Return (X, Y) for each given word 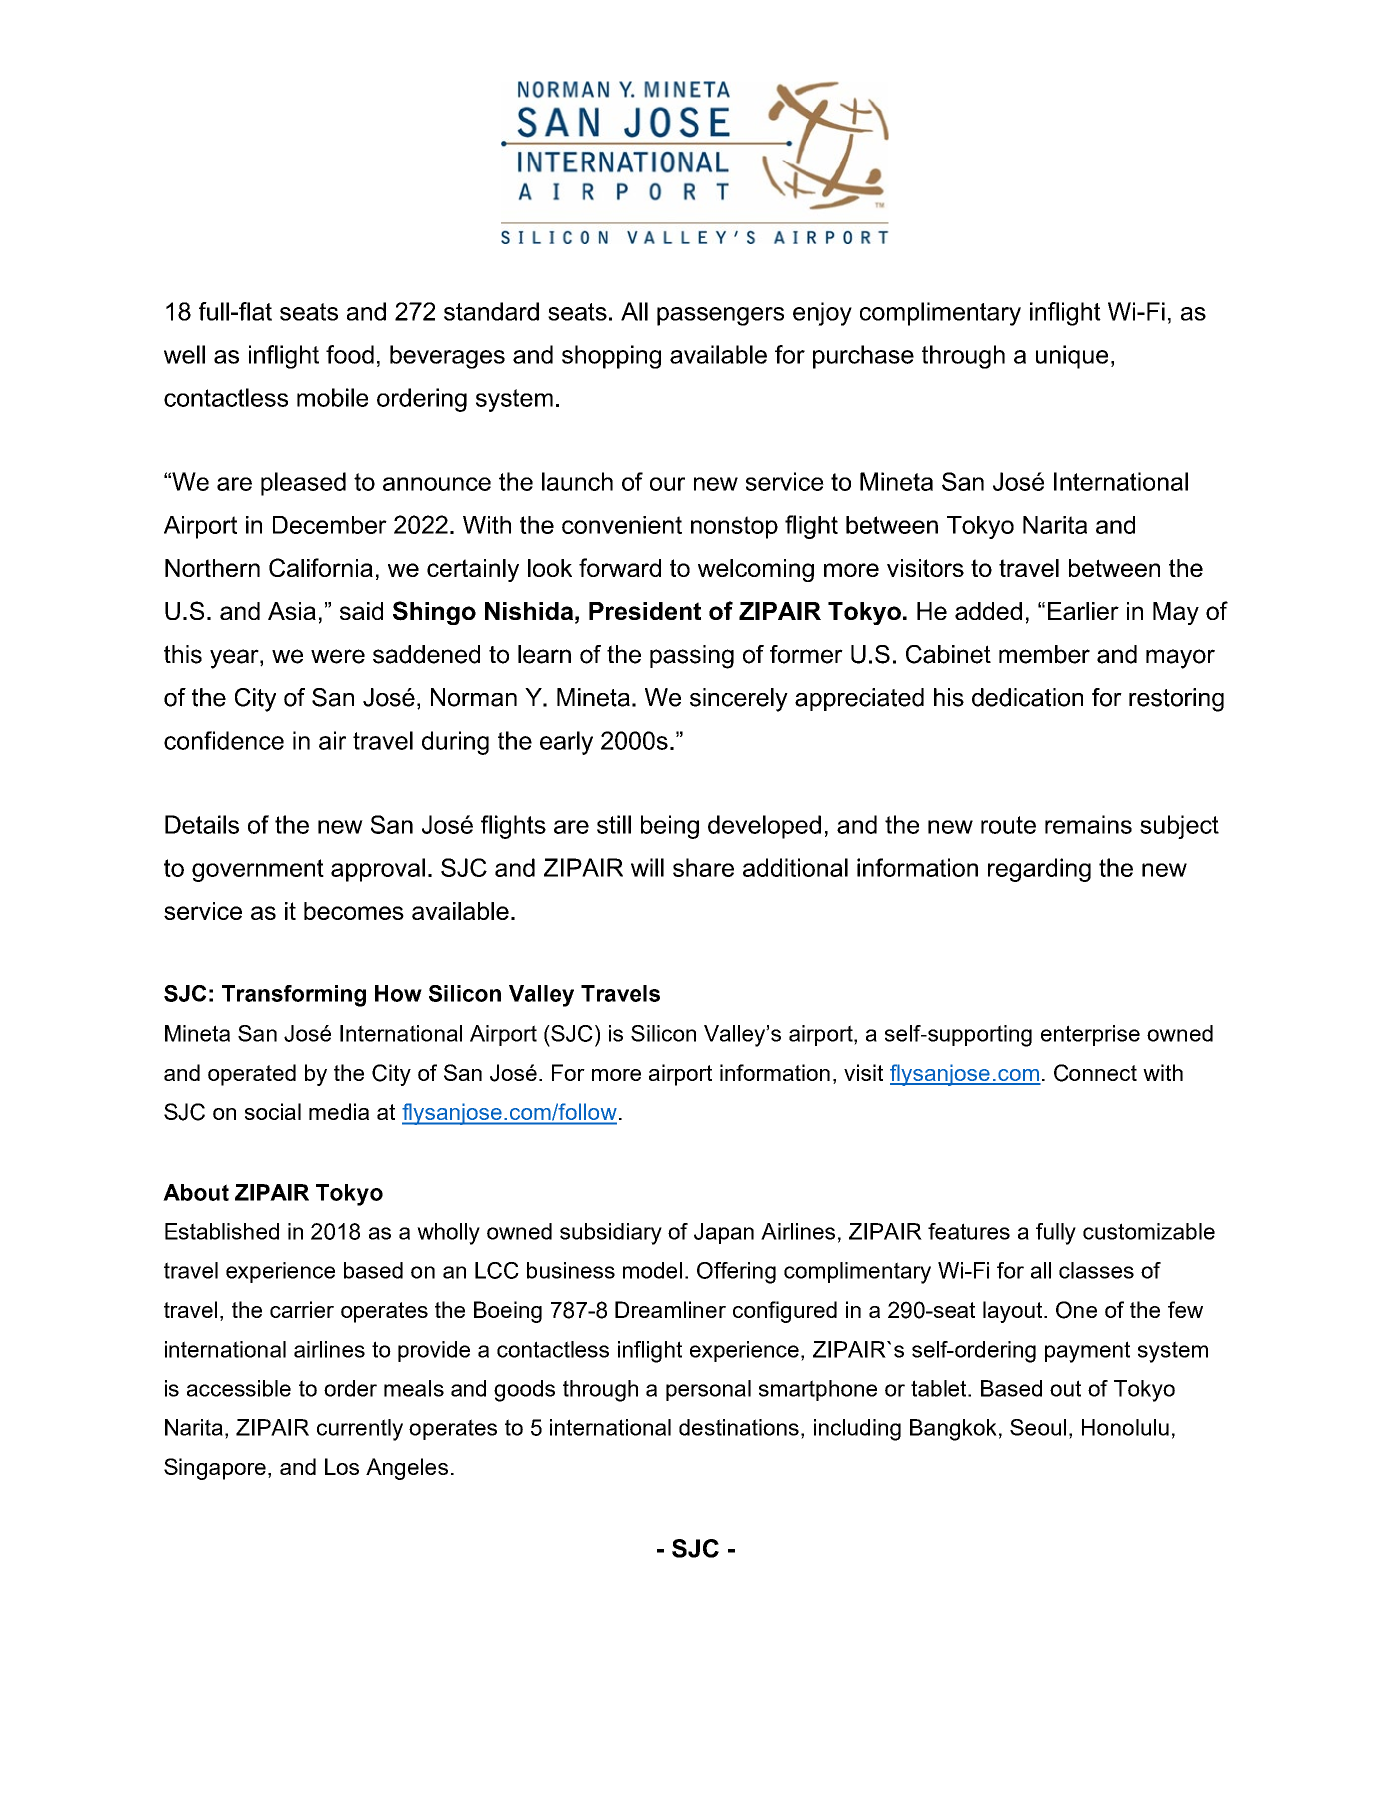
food (350, 354)
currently (360, 1430)
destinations (740, 1427)
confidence (224, 740)
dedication (1027, 697)
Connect (1095, 1073)
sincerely (739, 700)
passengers (720, 316)
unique (1072, 357)
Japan (724, 1233)
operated (252, 1075)
